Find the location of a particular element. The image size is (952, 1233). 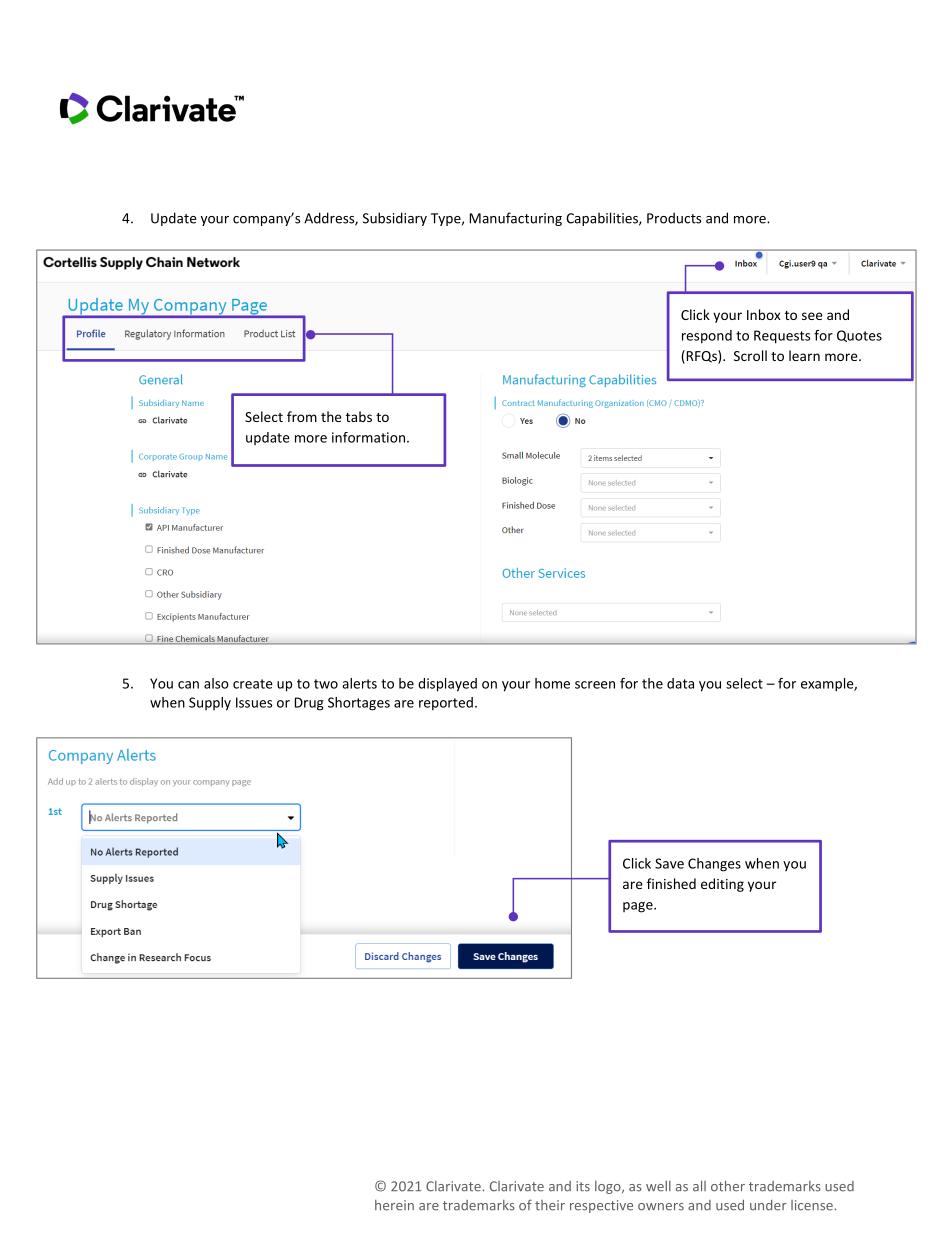

learn is located at coordinates (804, 355).
